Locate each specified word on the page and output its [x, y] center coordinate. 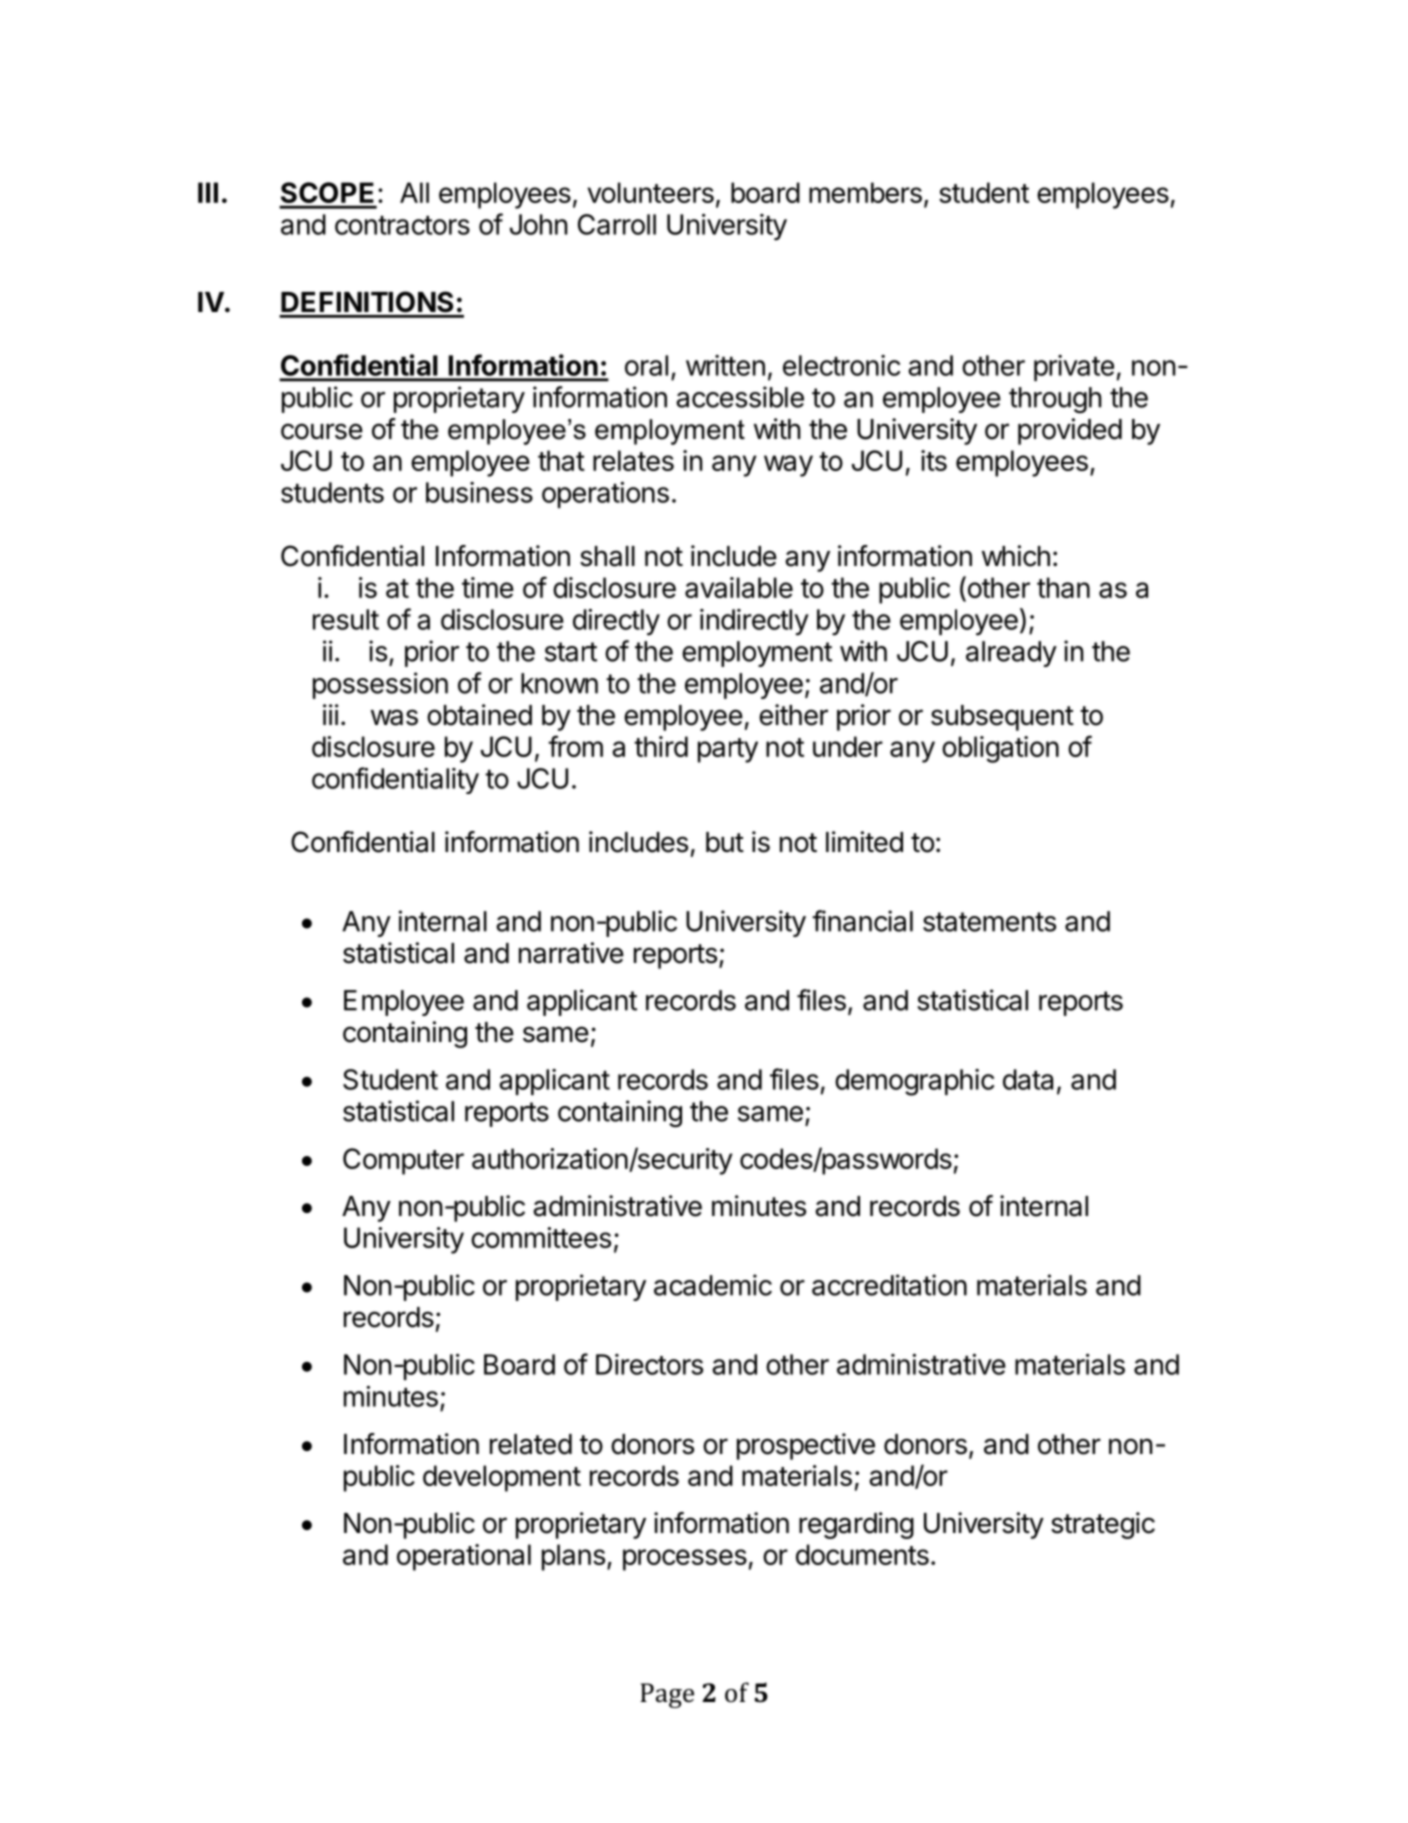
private [1074, 368]
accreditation [889, 1285]
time [488, 587]
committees [541, 1237]
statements [989, 922]
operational [464, 1557]
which [1016, 556]
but [725, 842]
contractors [402, 225]
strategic [1103, 1525]
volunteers [650, 192]
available [739, 587]
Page [667, 1695]
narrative [571, 953]
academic [713, 1285]
